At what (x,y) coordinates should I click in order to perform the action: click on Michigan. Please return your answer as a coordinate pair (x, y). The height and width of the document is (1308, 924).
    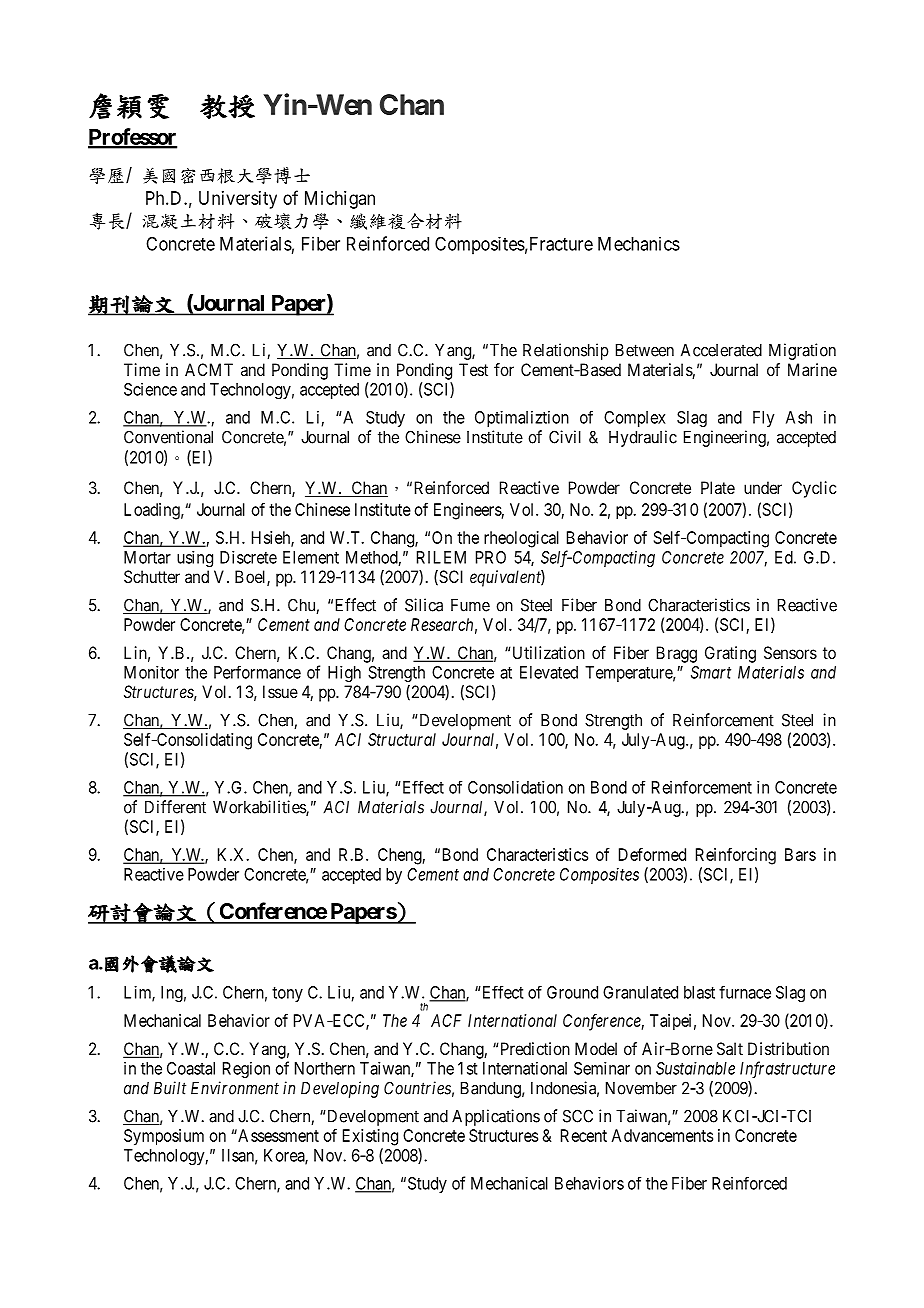
    Looking at the image, I should click on (340, 200).
